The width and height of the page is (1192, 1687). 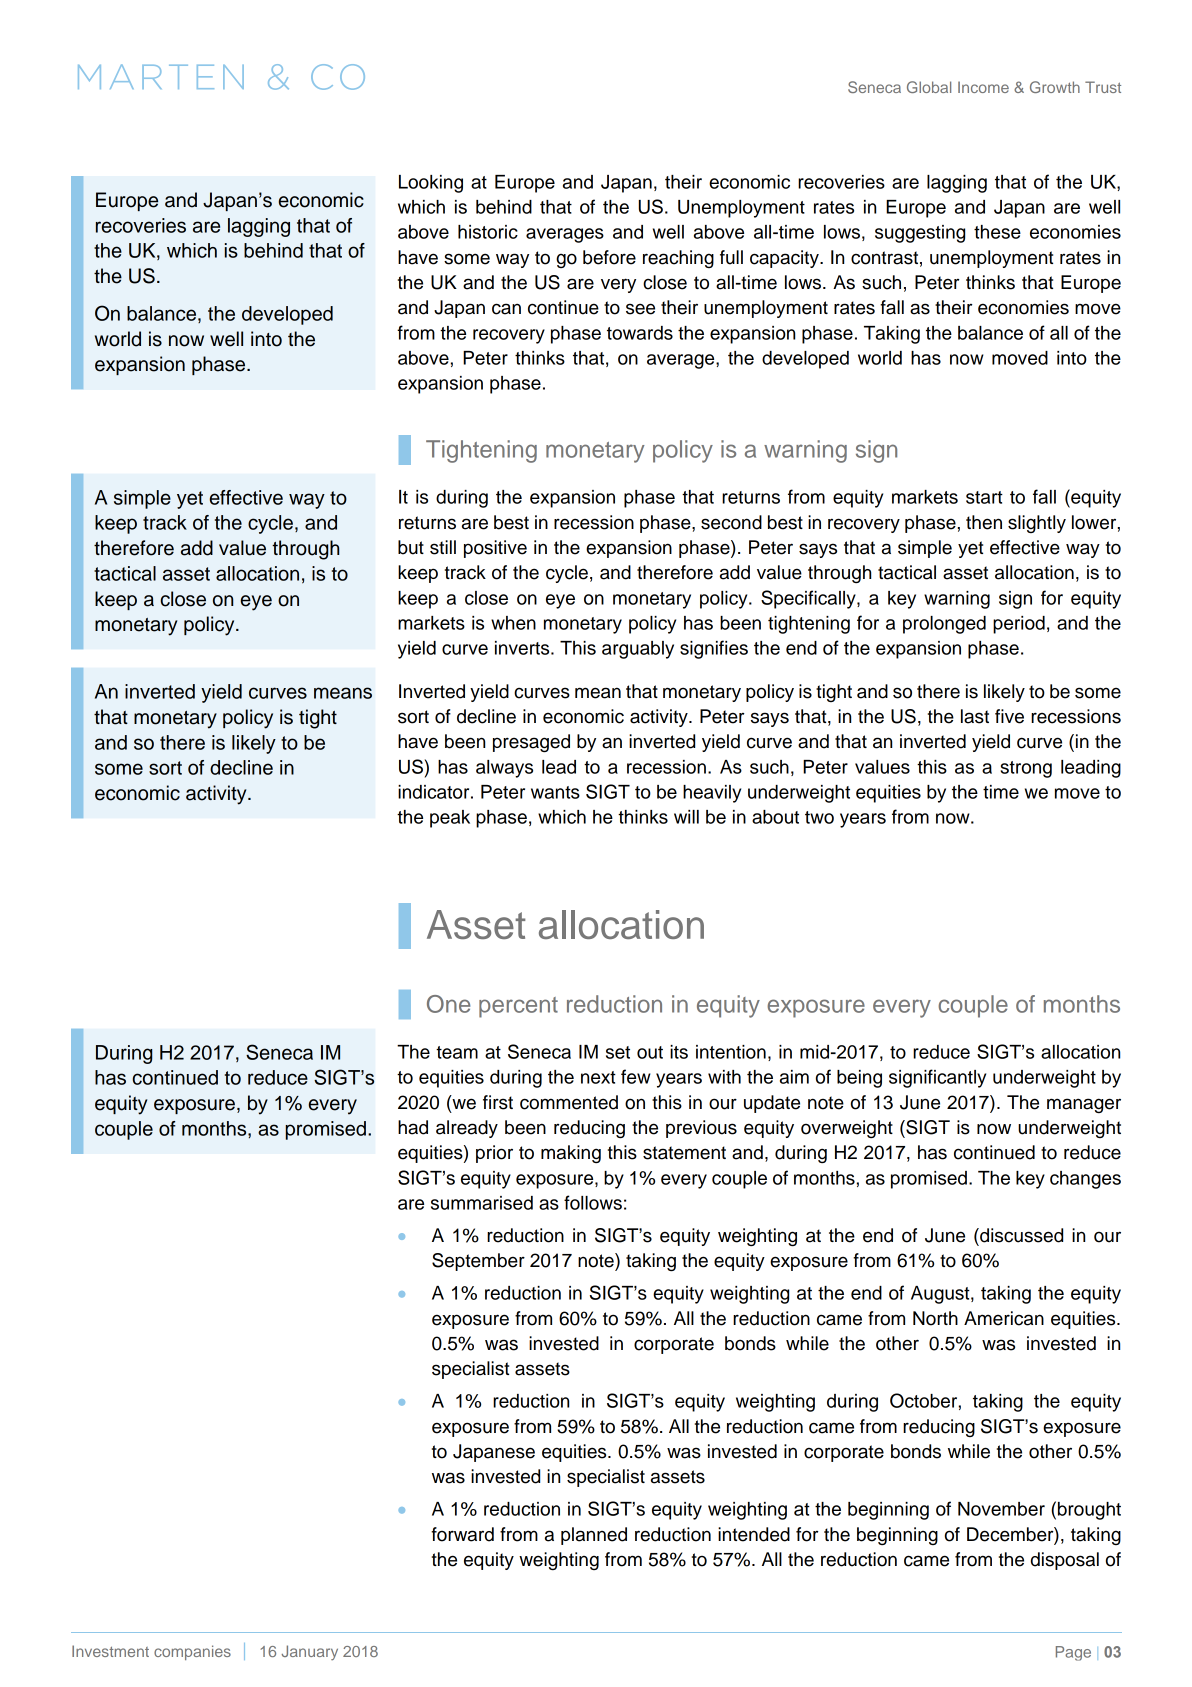 What do you see at coordinates (686, 817) in the page?
I see `will` at bounding box center [686, 817].
